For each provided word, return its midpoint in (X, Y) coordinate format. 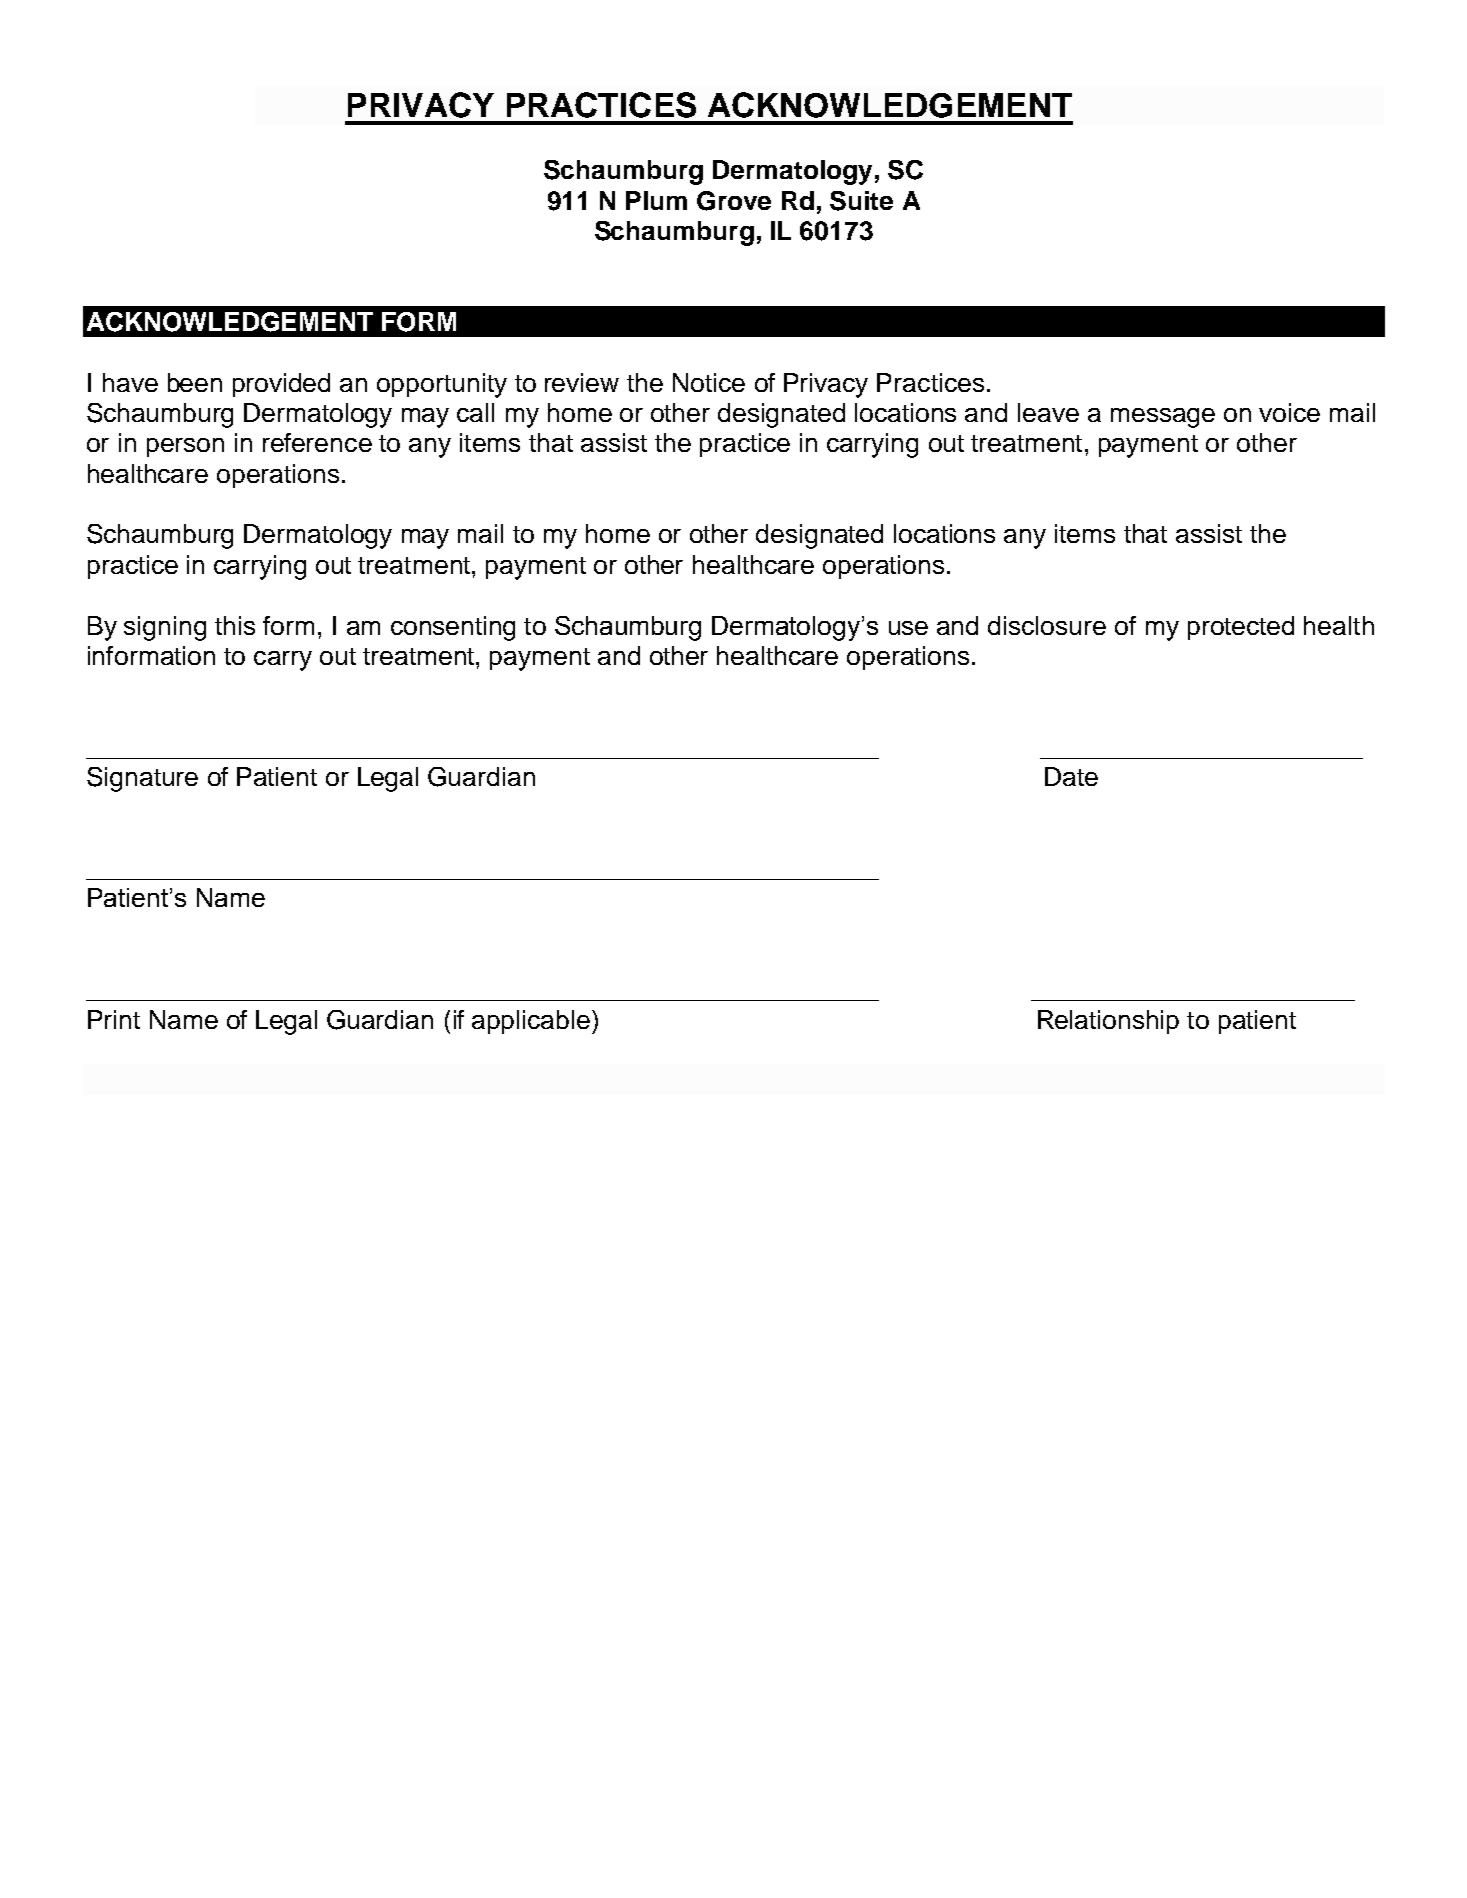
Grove (734, 201)
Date (1071, 776)
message (1163, 418)
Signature (142, 779)
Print (114, 1019)
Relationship (1108, 1022)
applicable (531, 1022)
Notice (709, 382)
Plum (656, 200)
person (185, 447)
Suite (861, 201)
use (908, 628)
